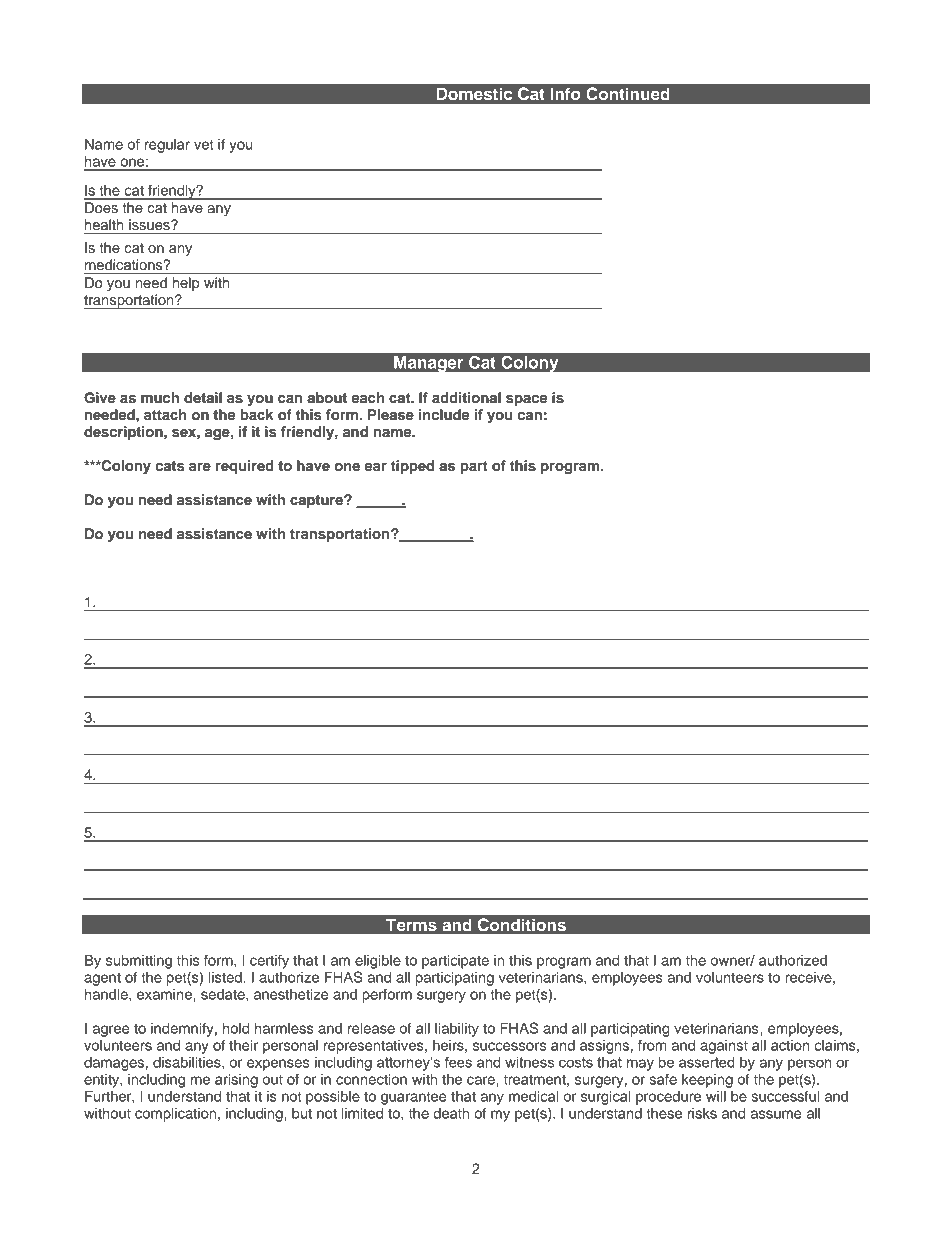 The height and width of the page is (1233, 952). Describe the element at coordinates (412, 467) in the page. I see `tipped` at that location.
